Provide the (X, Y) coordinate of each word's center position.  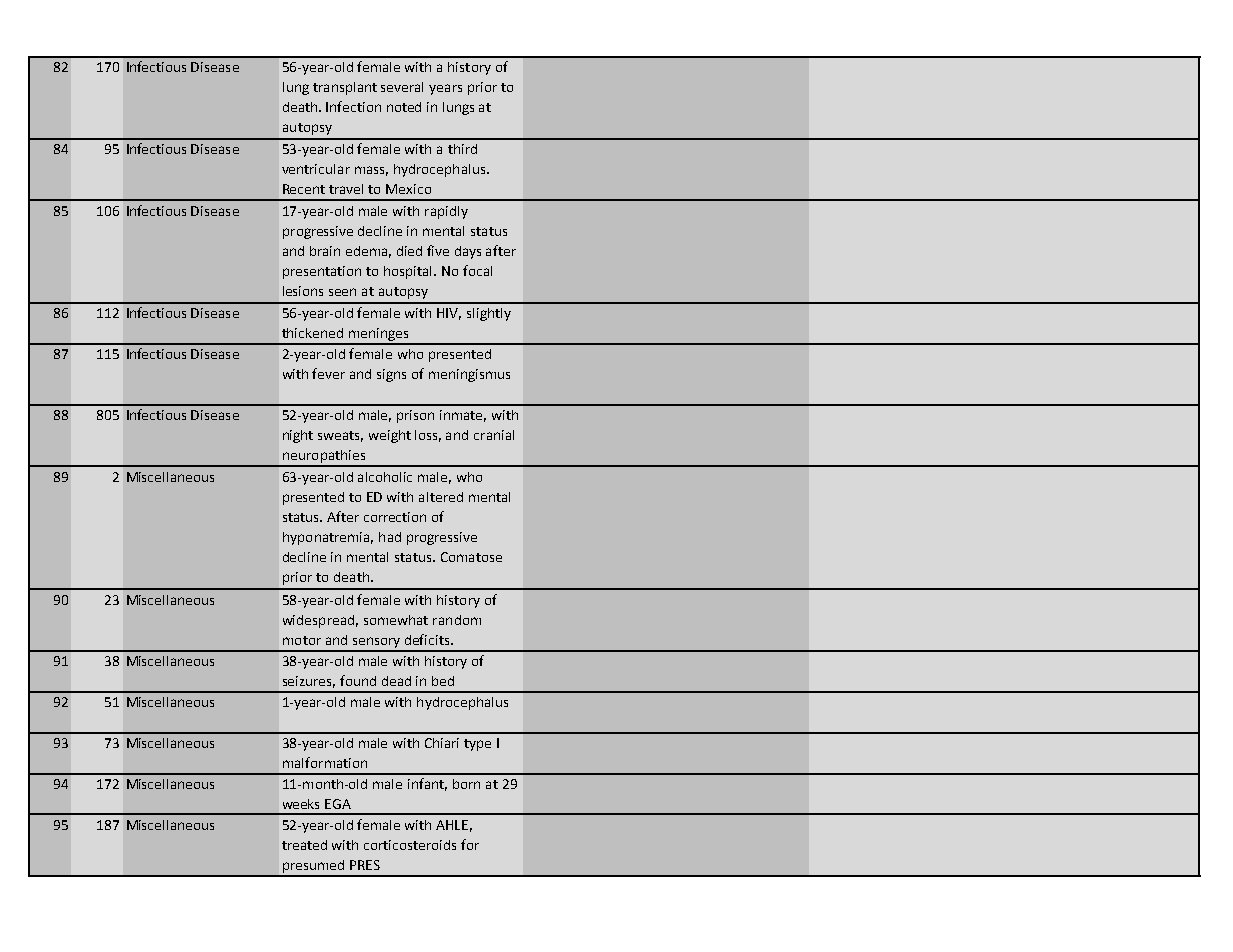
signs (391, 375)
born (466, 784)
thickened (312, 333)
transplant (345, 88)
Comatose (471, 557)
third (462, 149)
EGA (338, 804)
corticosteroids (410, 845)
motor (302, 640)
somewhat (396, 620)
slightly (489, 314)
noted (404, 107)
